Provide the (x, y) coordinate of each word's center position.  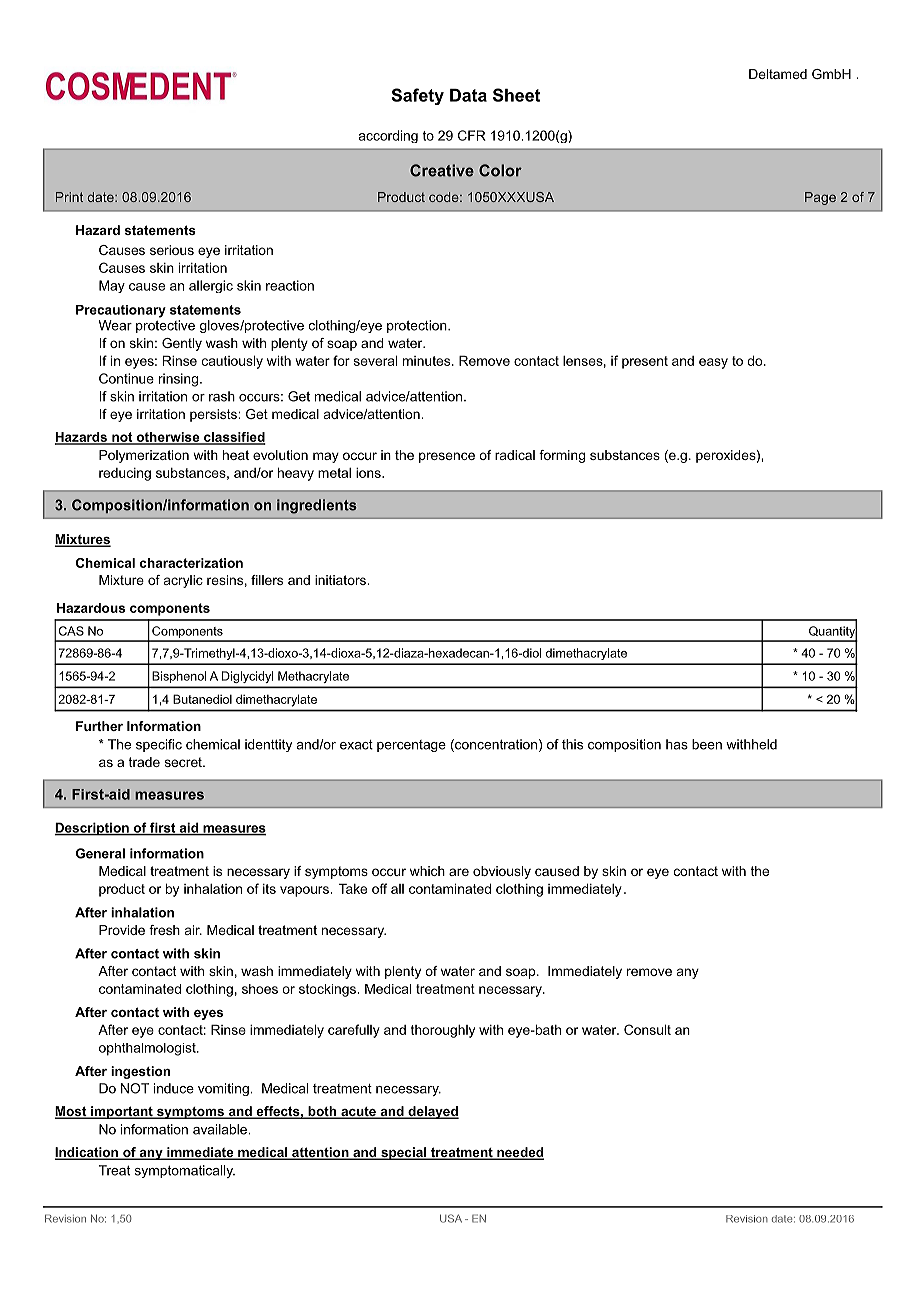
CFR (472, 135)
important (122, 1112)
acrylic (183, 581)
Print (69, 197)
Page (820, 198)
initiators (341, 580)
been (707, 744)
